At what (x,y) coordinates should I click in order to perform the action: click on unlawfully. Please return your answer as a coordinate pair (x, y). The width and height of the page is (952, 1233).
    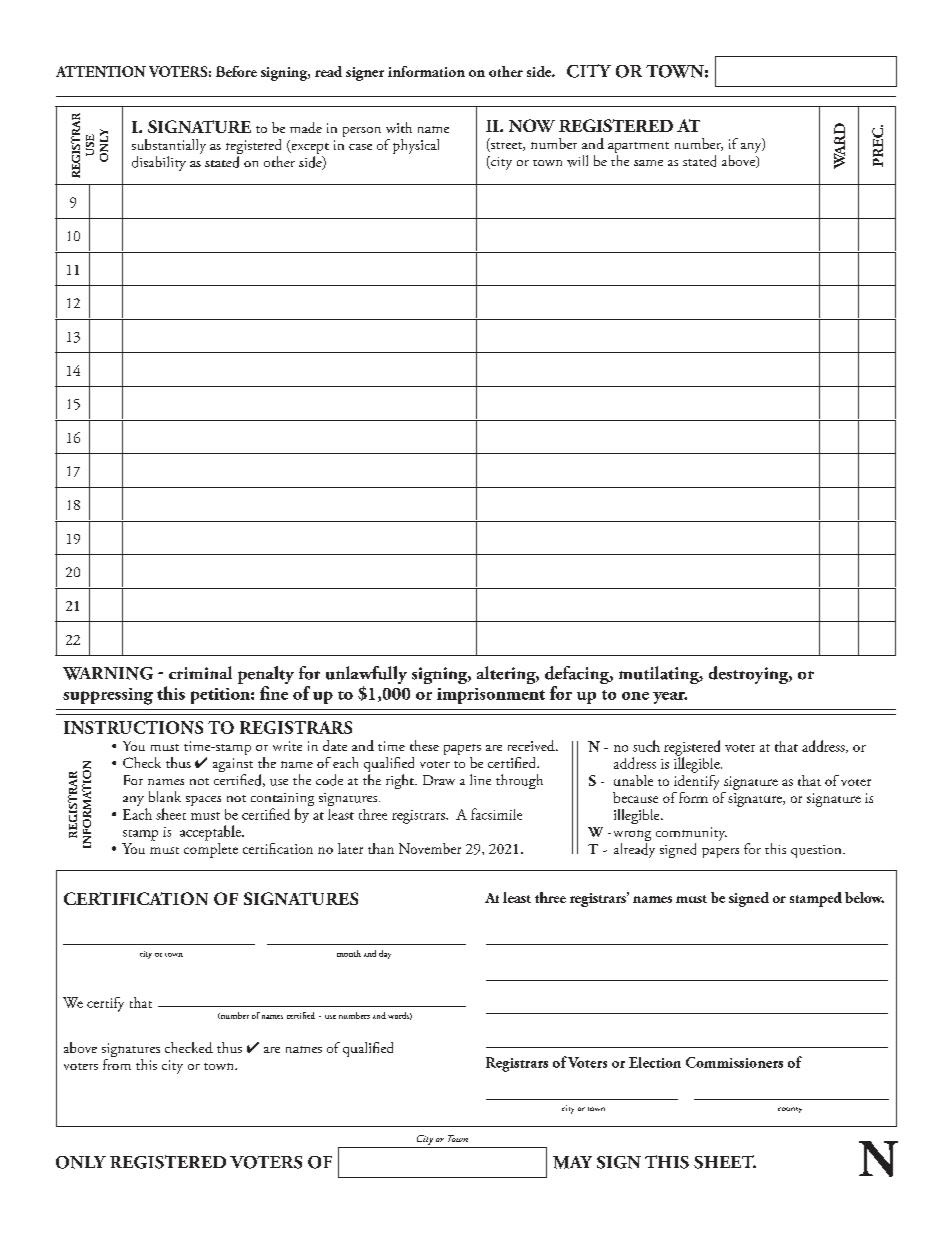
    Looking at the image, I should click on (366, 675).
